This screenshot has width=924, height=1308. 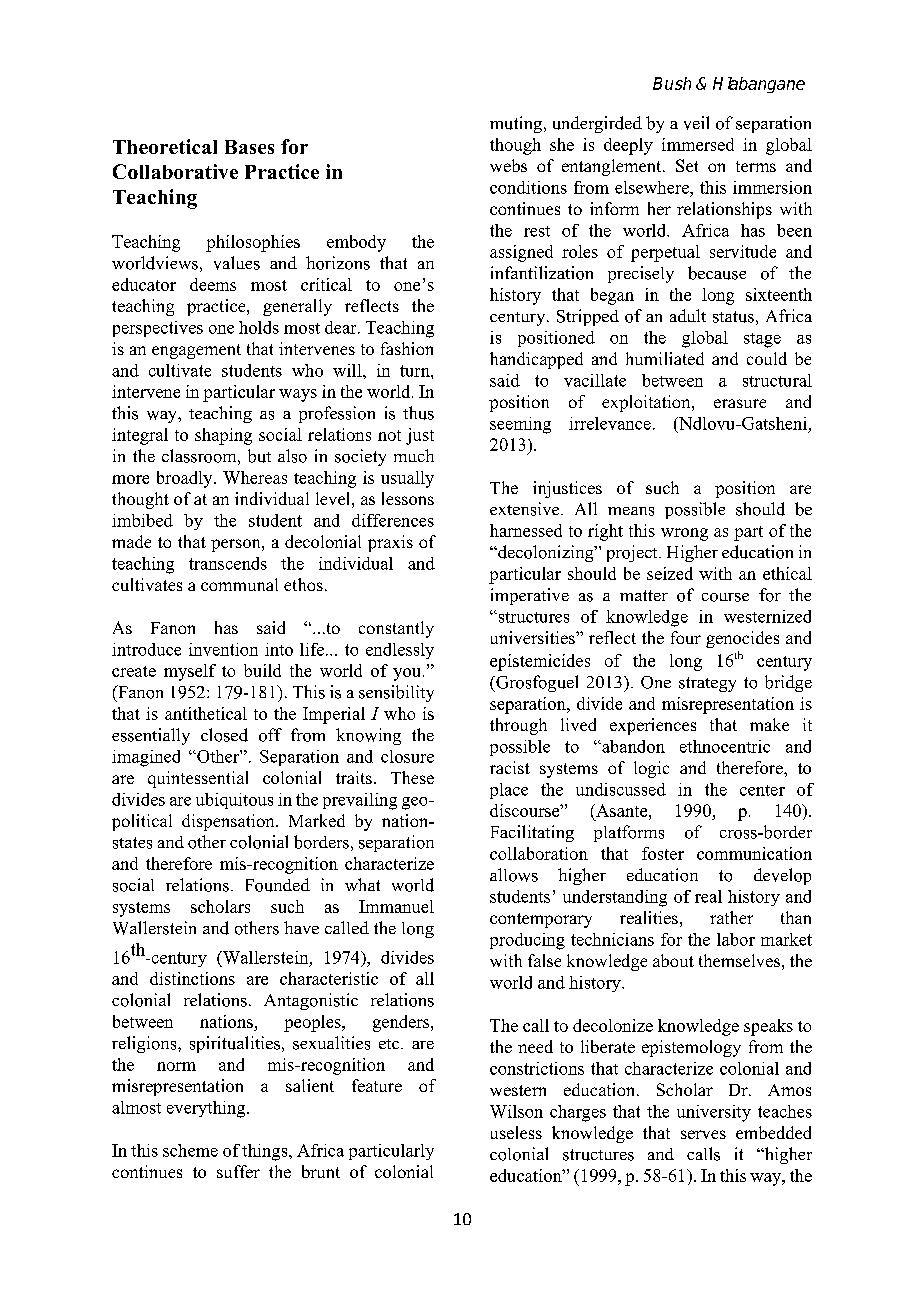 What do you see at coordinates (190, 1150) in the screenshot?
I see `scheme` at bounding box center [190, 1150].
